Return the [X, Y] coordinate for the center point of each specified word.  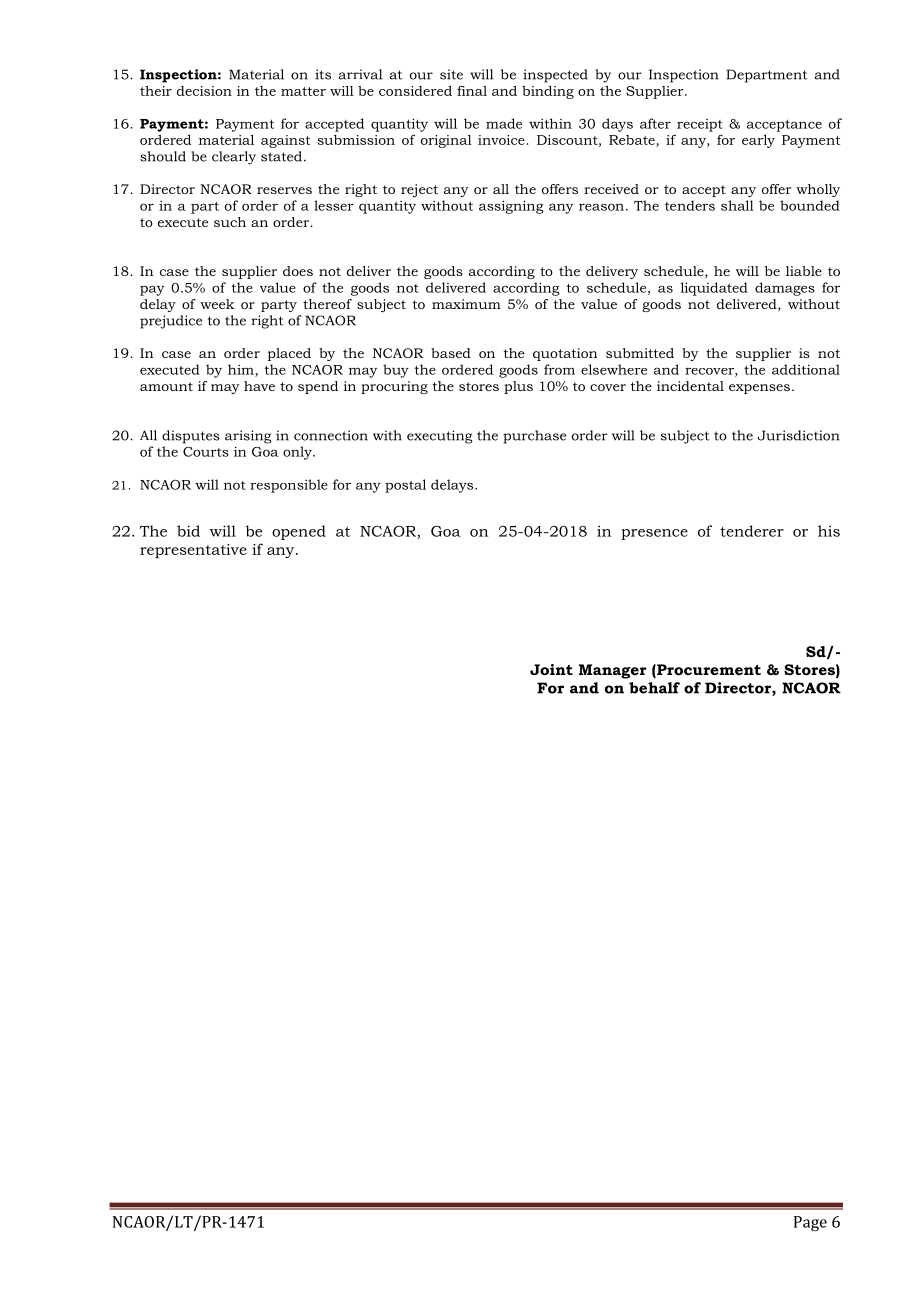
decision [204, 91]
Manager [613, 671]
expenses [759, 389]
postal [405, 486]
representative [193, 551]
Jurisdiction [799, 435]
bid [188, 531]
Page [810, 1223]
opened [299, 532]
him [242, 370]
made [504, 123]
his [829, 531]
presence [654, 534]
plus [518, 387]
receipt [700, 125]
